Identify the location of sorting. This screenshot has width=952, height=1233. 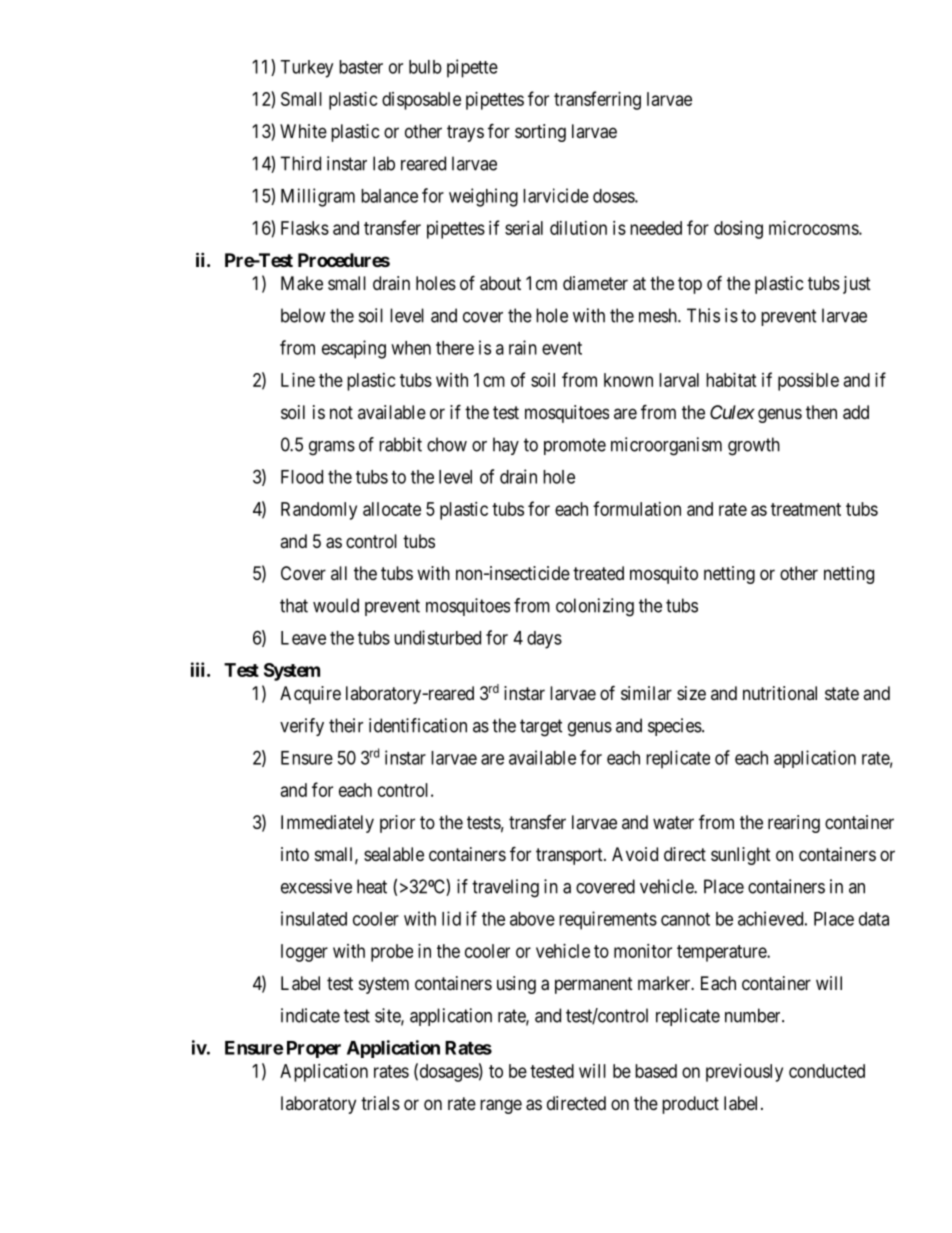
(540, 133).
